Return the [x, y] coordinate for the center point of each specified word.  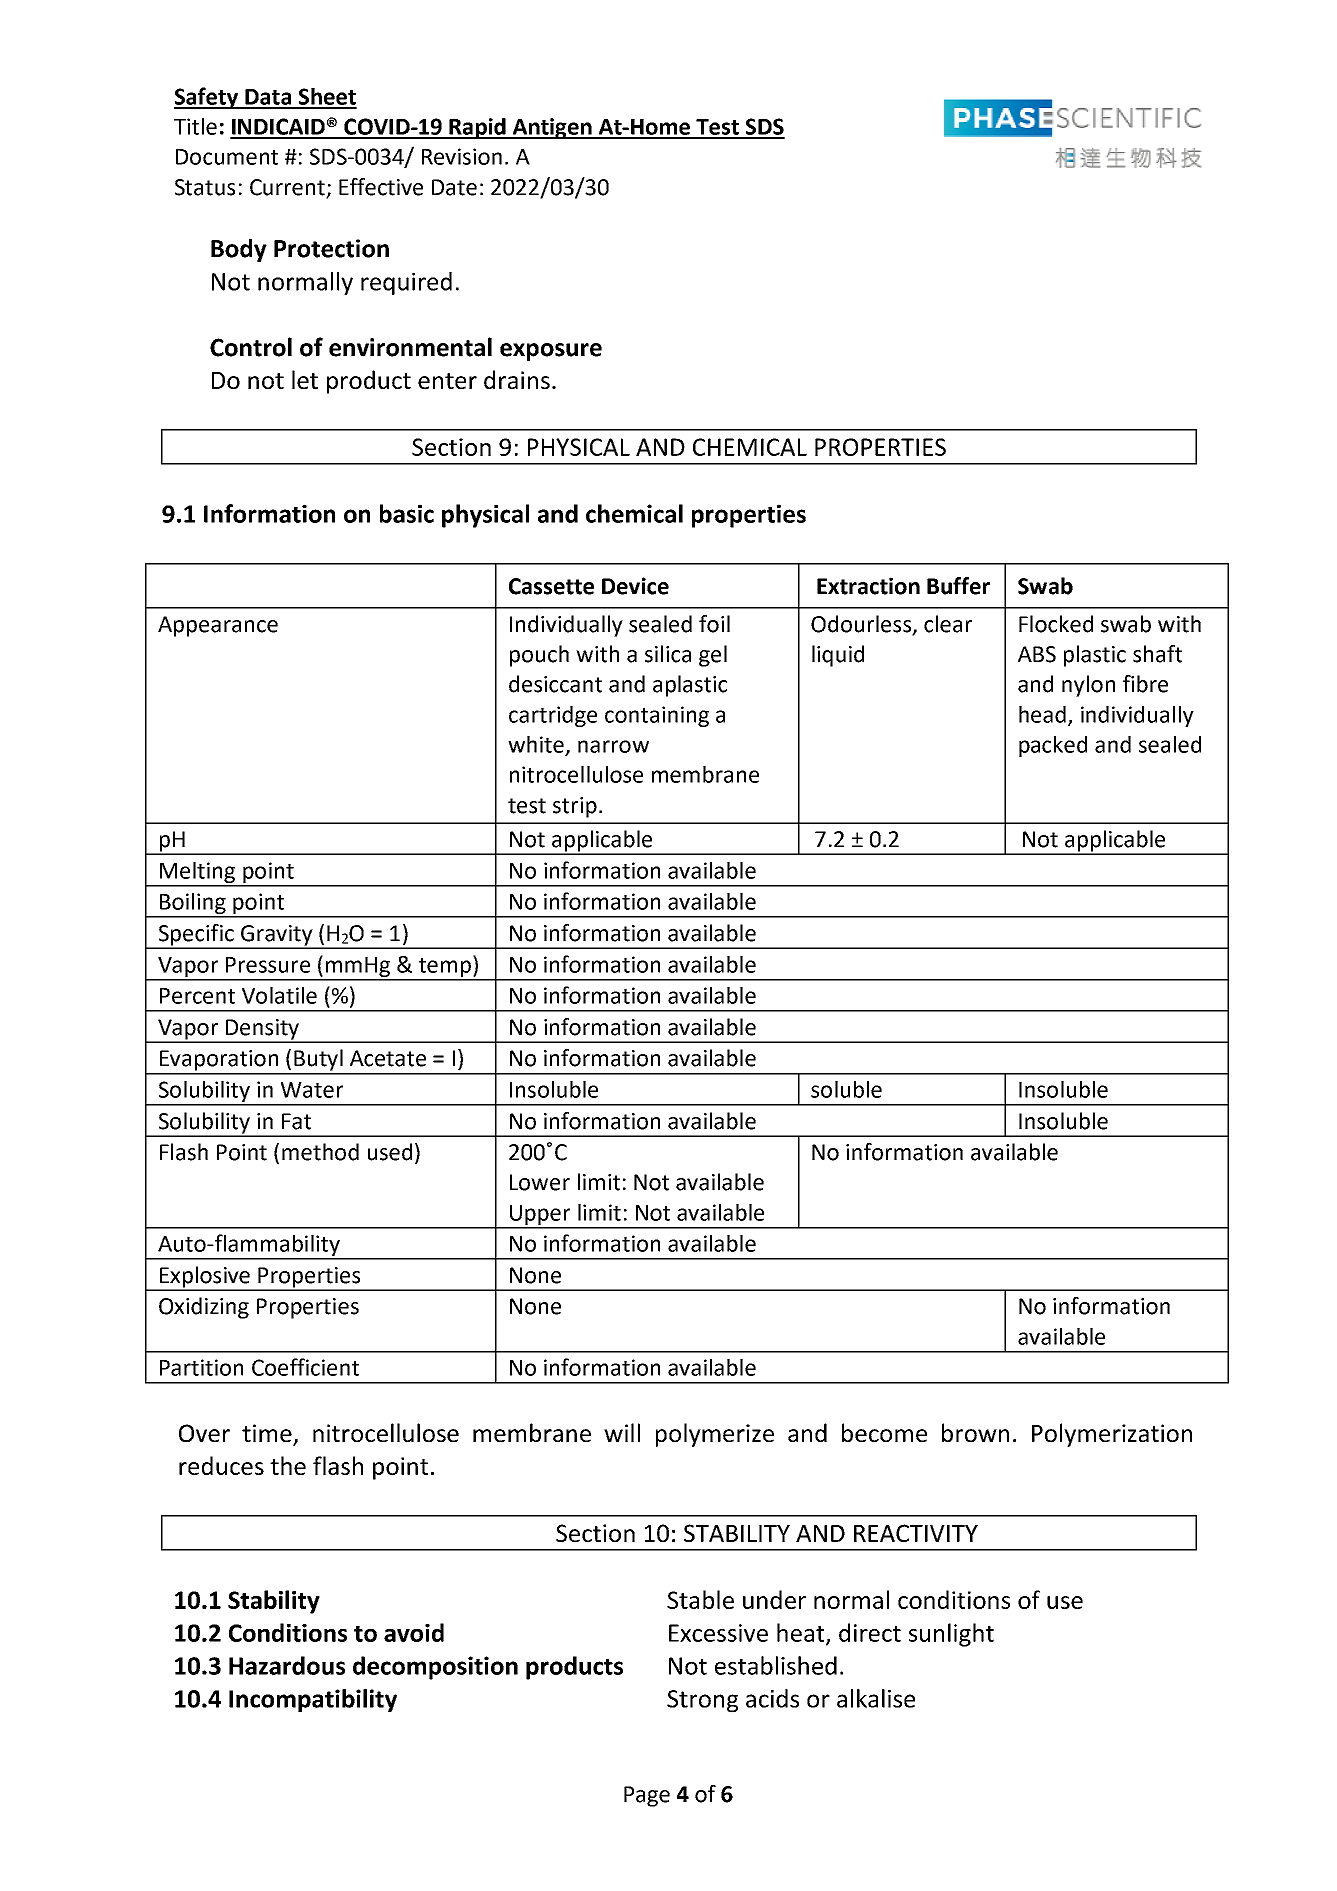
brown [975, 1432]
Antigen [552, 128]
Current [288, 188]
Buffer [958, 586]
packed [1053, 746]
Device [635, 586]
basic [407, 513]
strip [575, 807]
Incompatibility [313, 1700]
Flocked [1056, 624]
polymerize [715, 1435]
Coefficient [305, 1367]
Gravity [277, 936]
